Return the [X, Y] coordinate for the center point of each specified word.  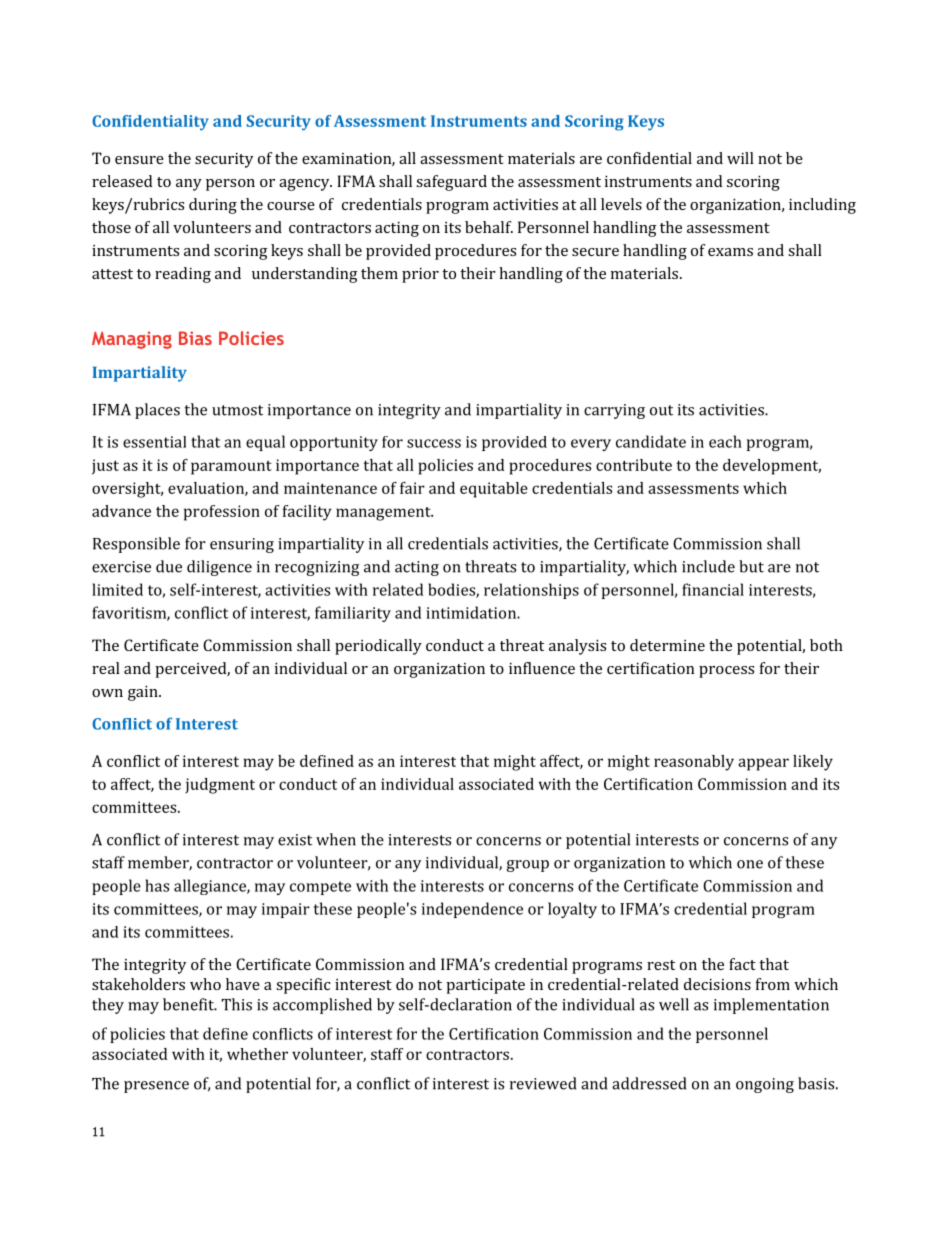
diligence [219, 568]
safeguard [451, 183]
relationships [531, 591]
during [213, 206]
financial [713, 589]
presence [156, 1087]
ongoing [765, 1085]
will [740, 158]
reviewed [543, 1083]
